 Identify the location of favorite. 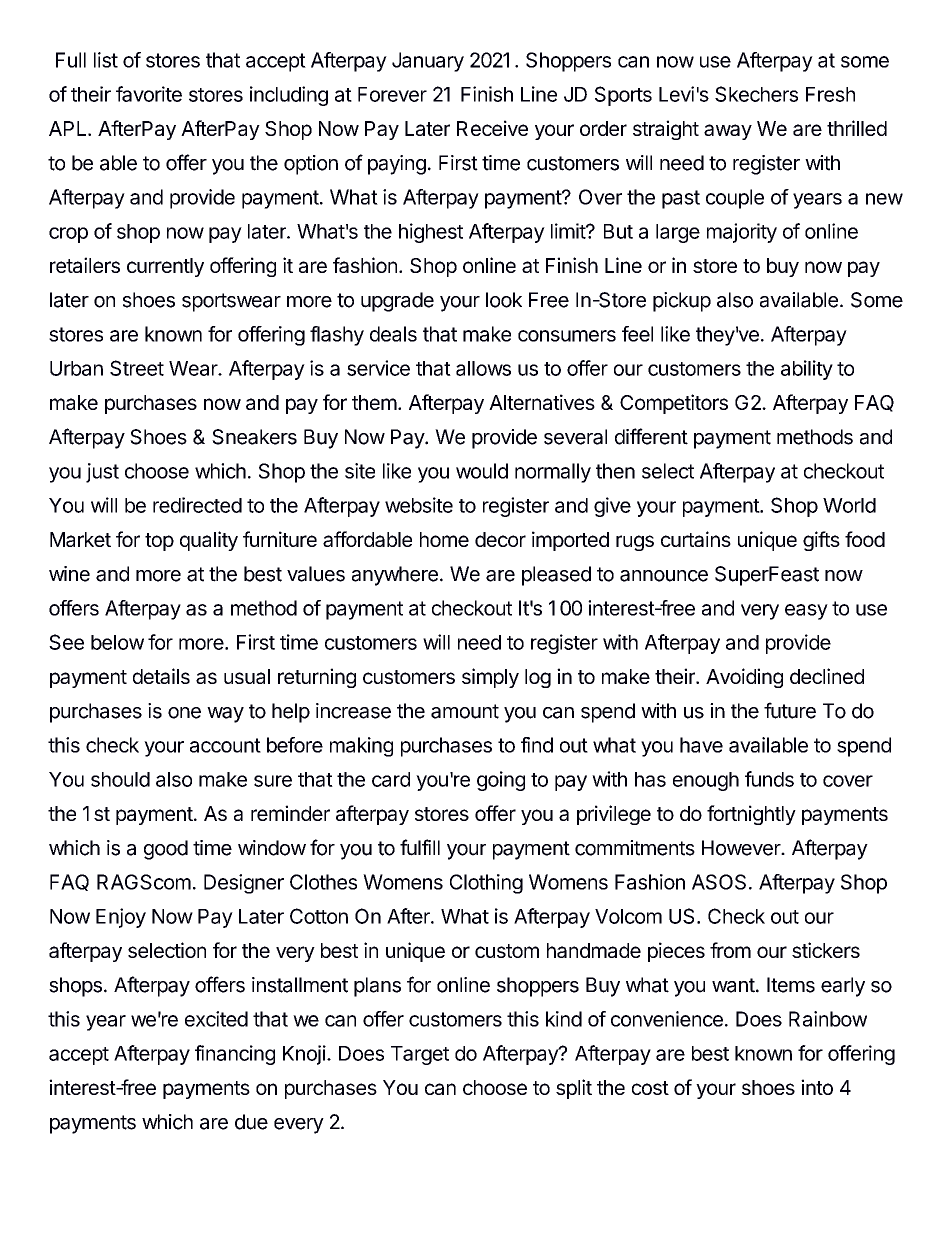
(149, 94).
